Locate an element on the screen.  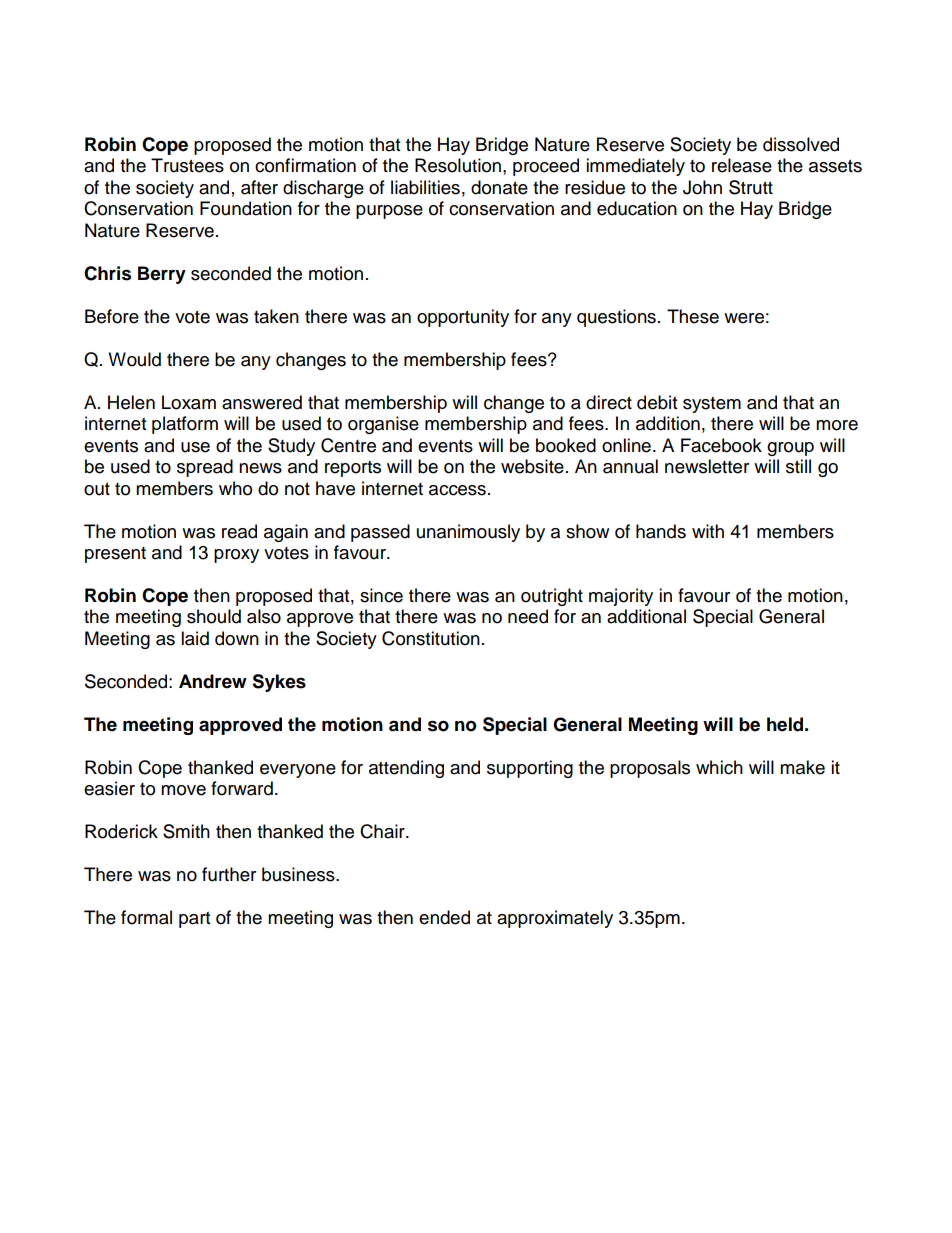
with is located at coordinates (708, 531).
